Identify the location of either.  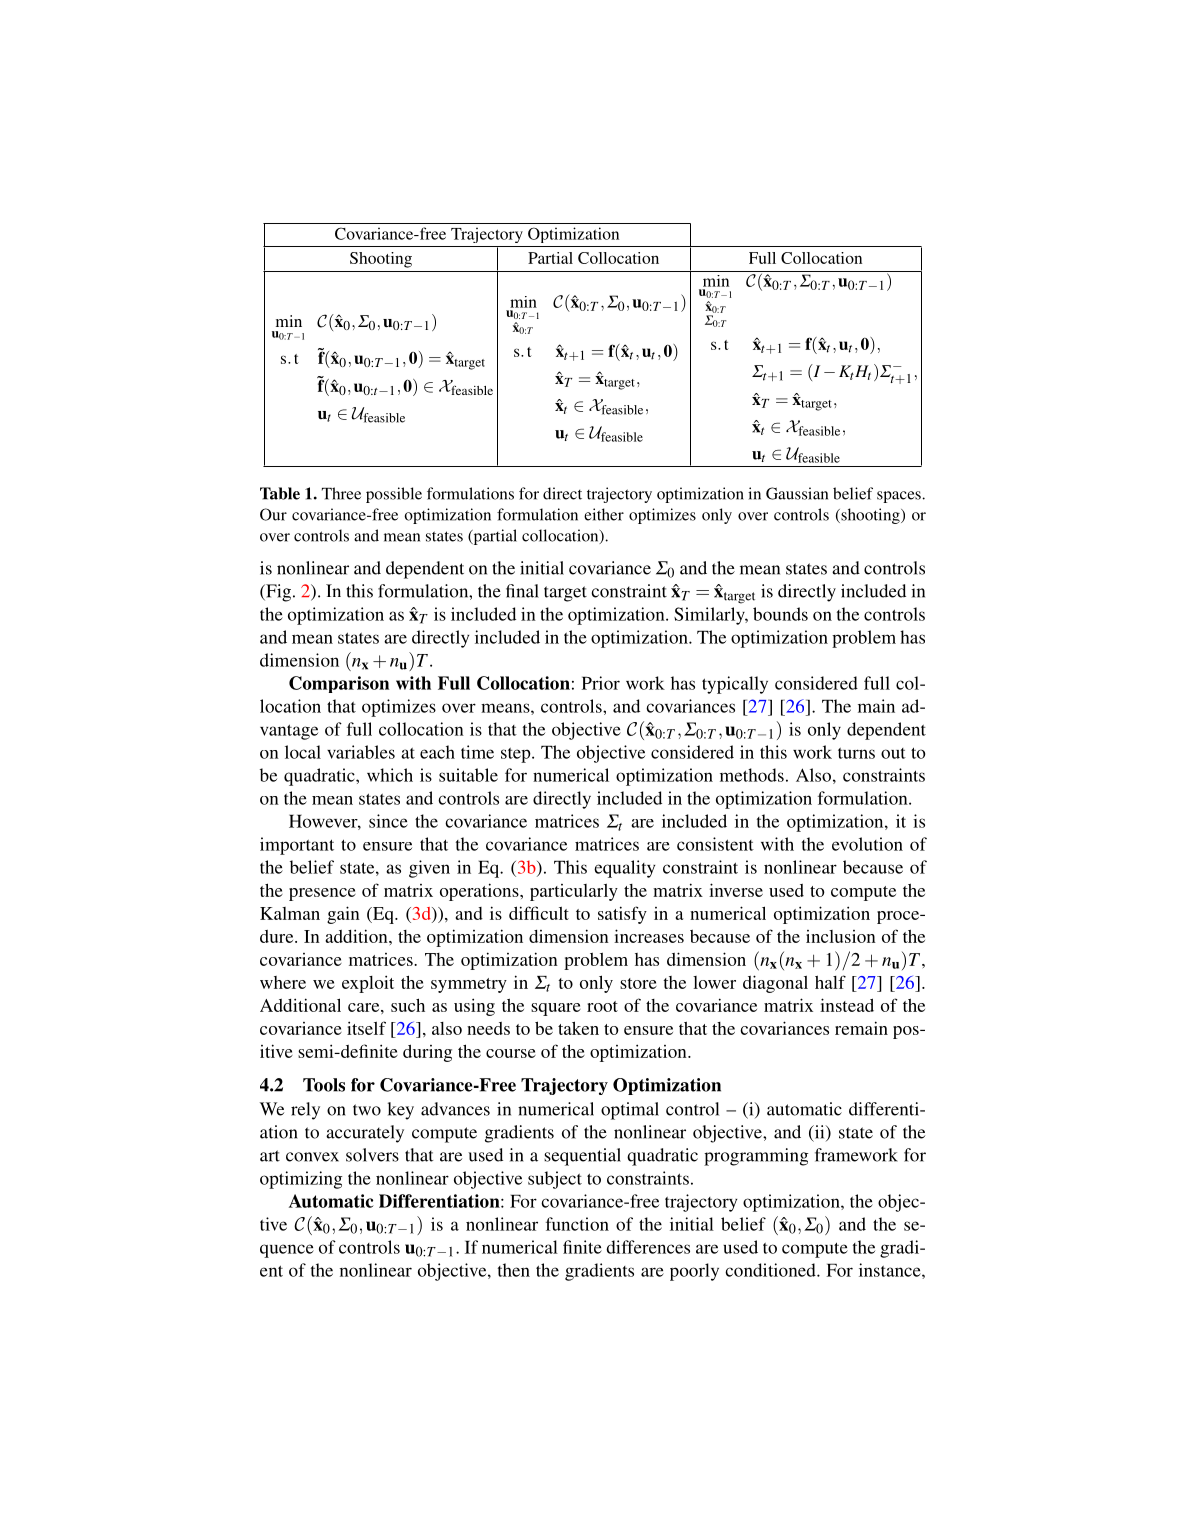
(604, 514).
